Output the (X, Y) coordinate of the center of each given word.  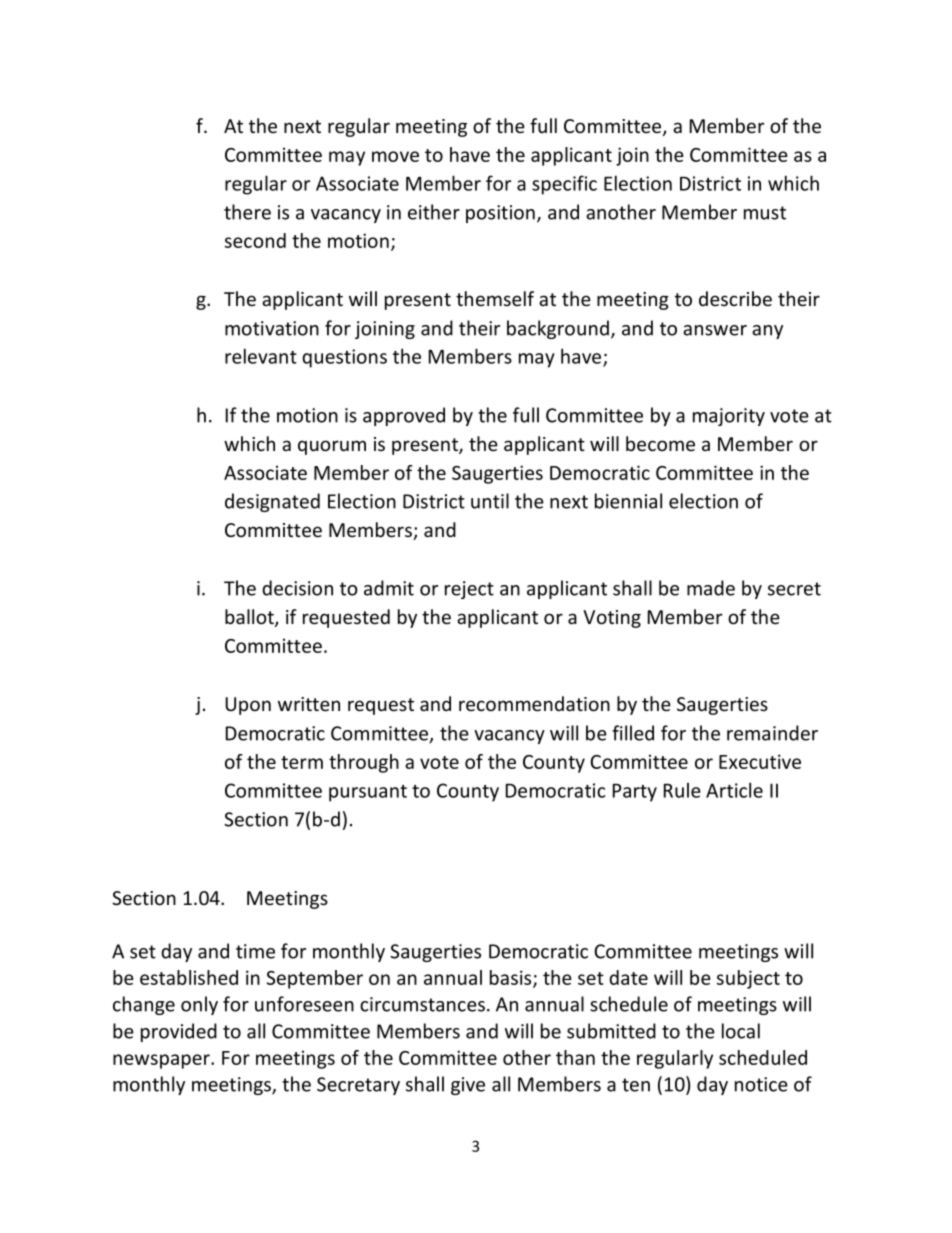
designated (272, 502)
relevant (261, 356)
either (434, 212)
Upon (248, 706)
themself (495, 299)
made (711, 588)
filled (633, 733)
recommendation (534, 704)
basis (512, 978)
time (255, 951)
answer (715, 330)
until (490, 501)
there (247, 212)
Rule (682, 790)
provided (179, 1032)
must (765, 213)
